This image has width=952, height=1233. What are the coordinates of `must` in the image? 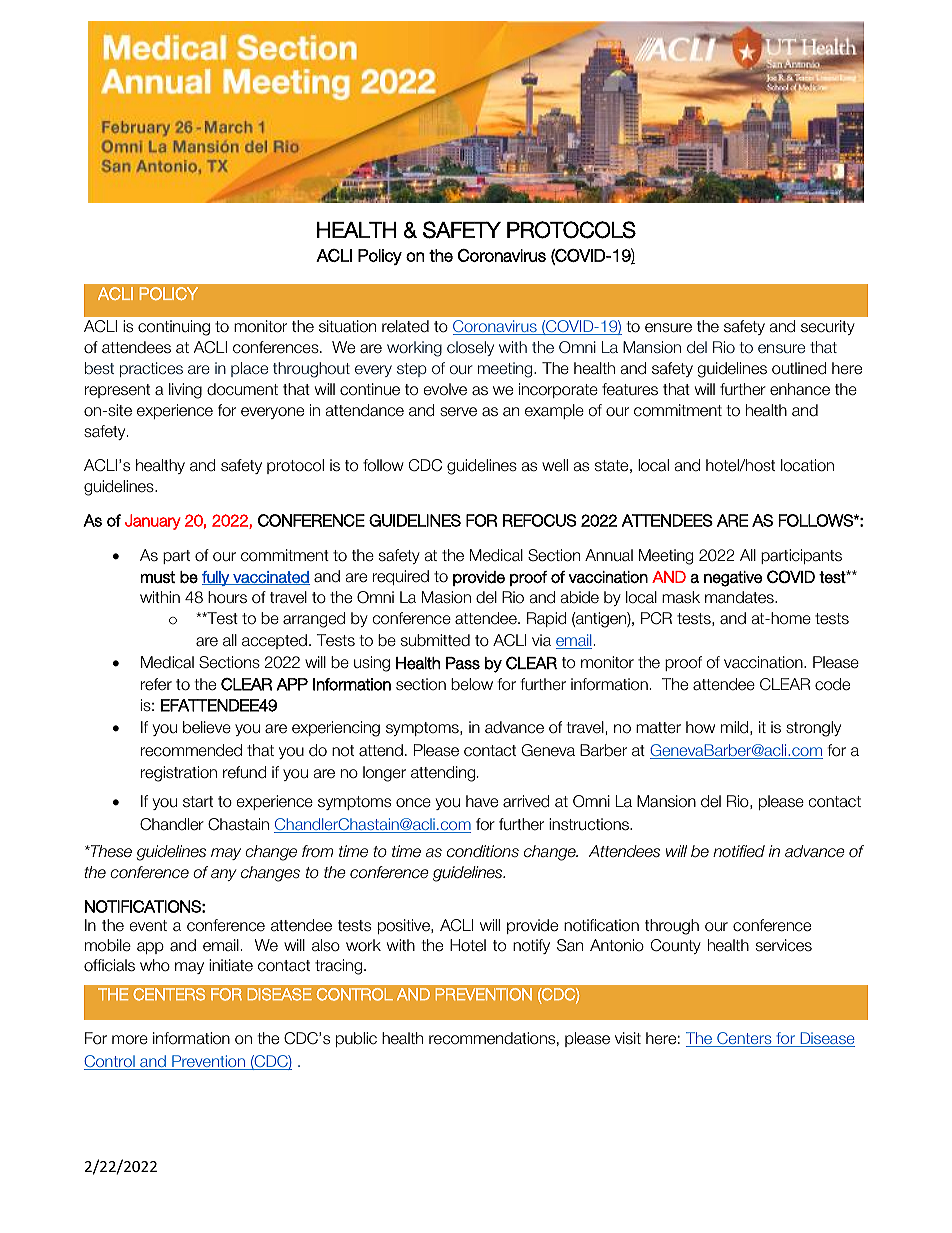 It's located at (158, 577).
